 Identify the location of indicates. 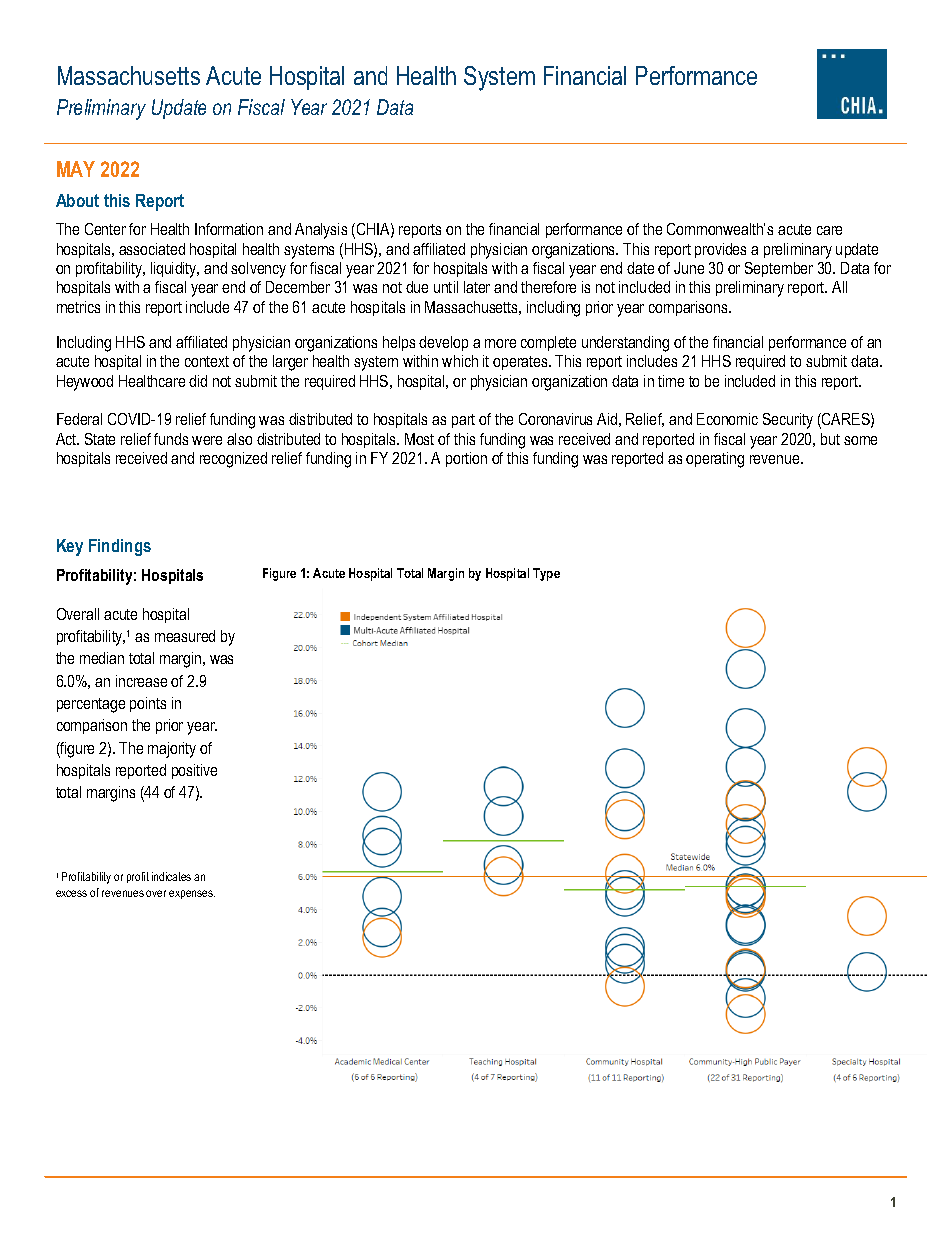
(171, 876).
